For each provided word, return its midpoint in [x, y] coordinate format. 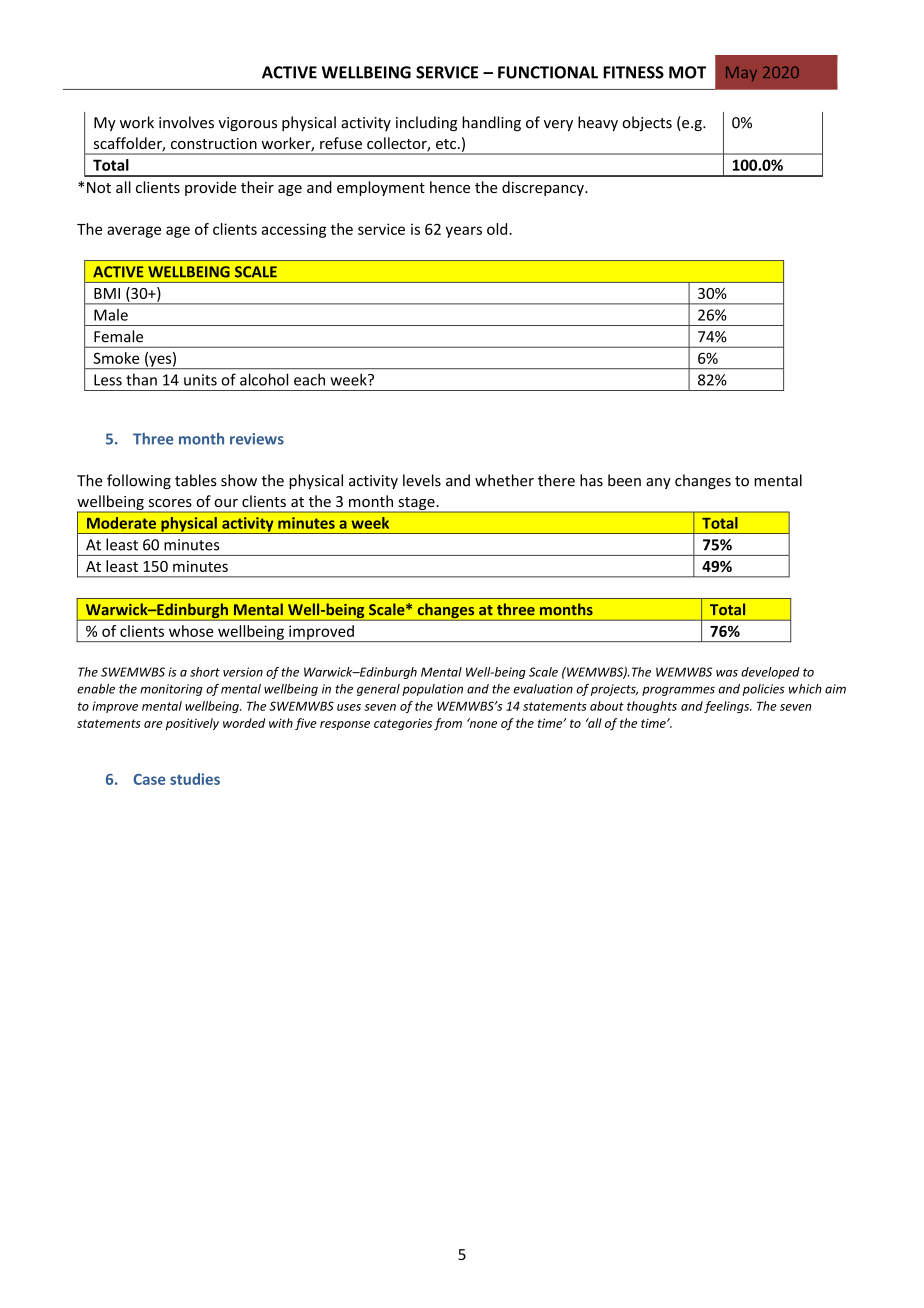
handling [491, 123]
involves [186, 122]
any [658, 483]
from [448, 724]
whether [504, 480]
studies [195, 779]
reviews [257, 439]
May [741, 74]
